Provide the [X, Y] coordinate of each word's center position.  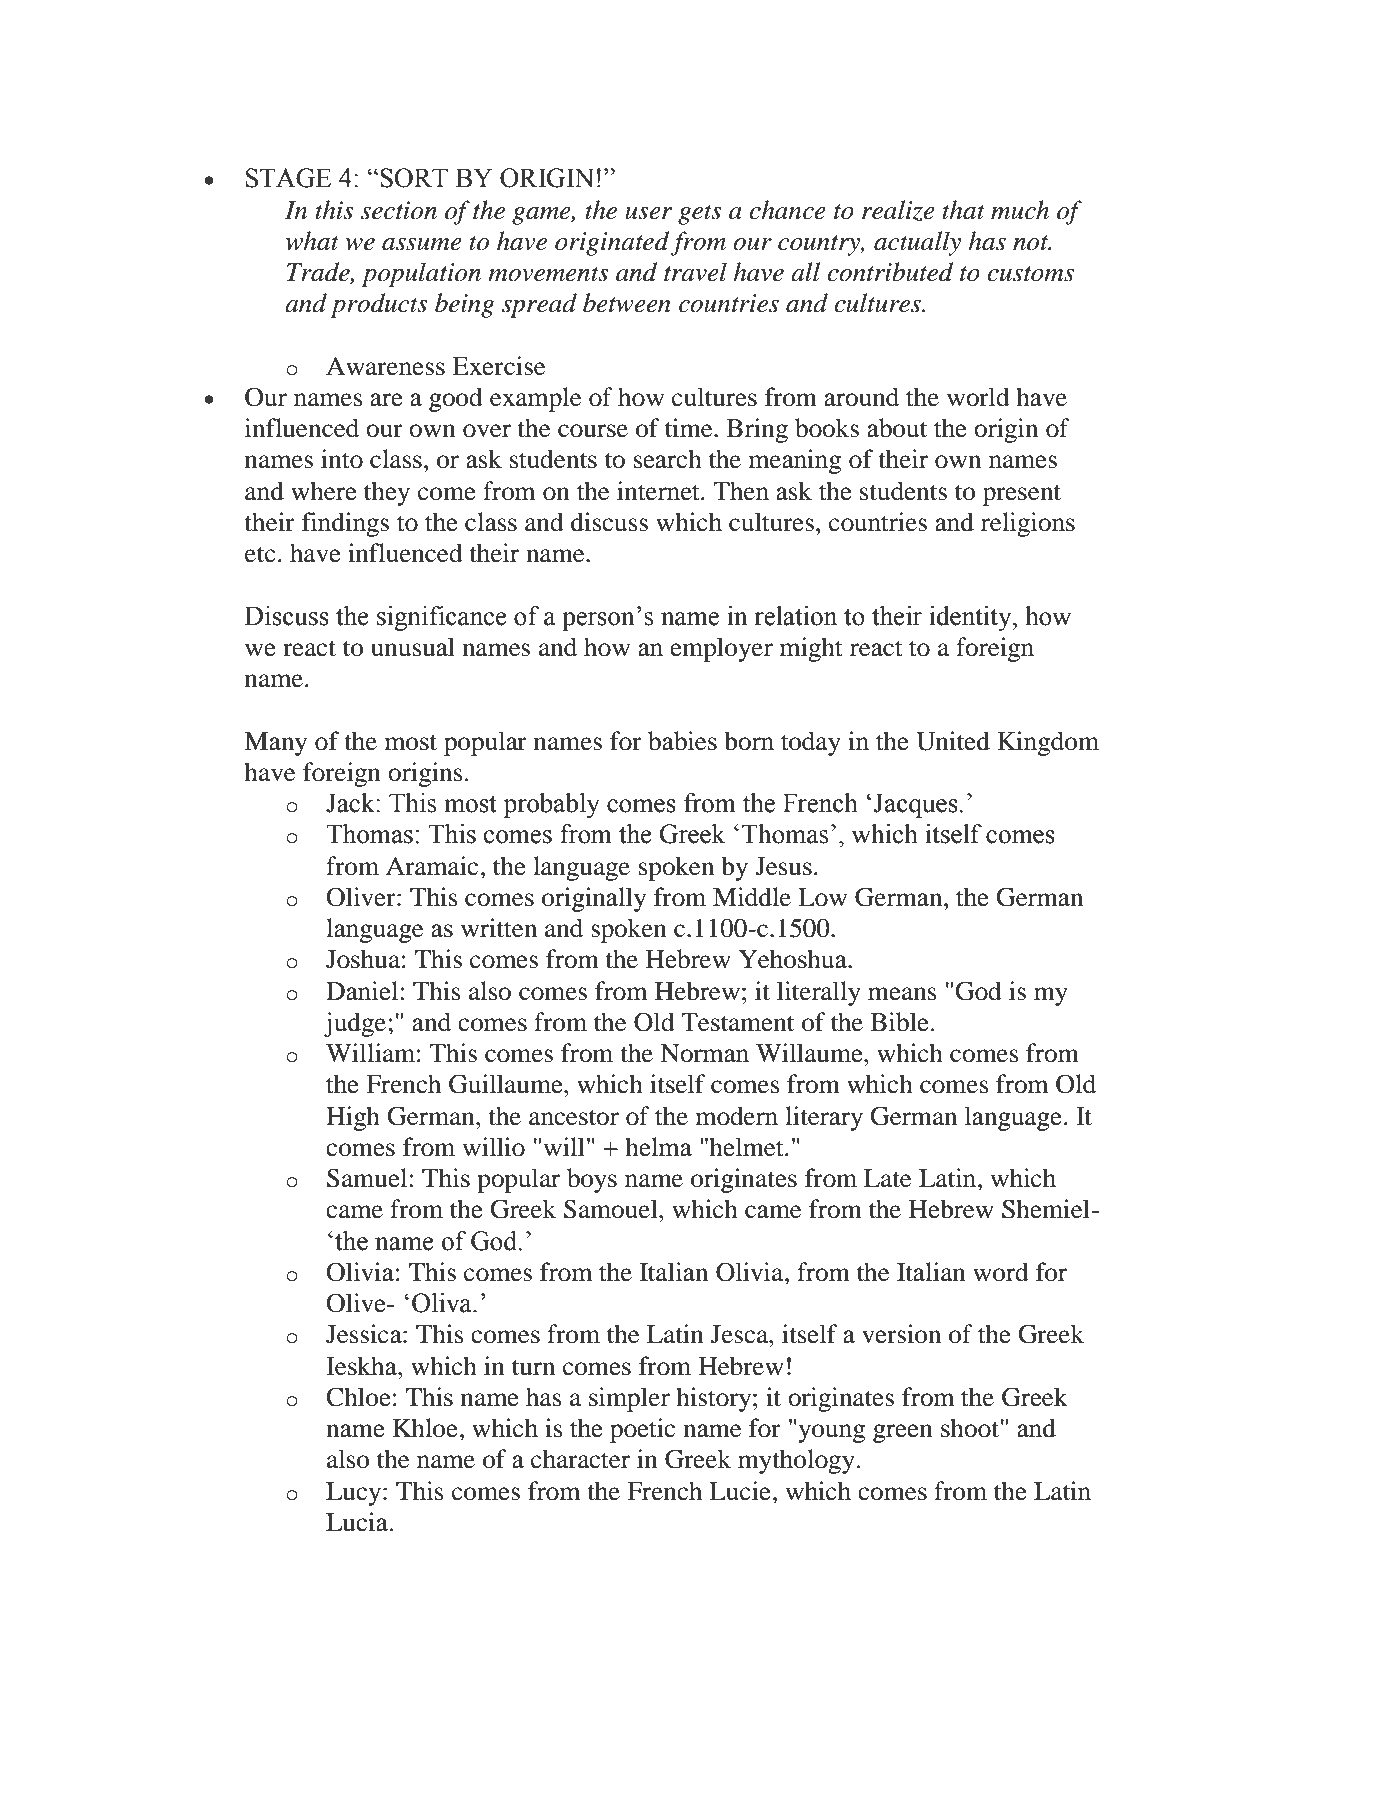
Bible [900, 1022]
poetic [642, 1430]
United [953, 741]
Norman [704, 1053]
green [903, 1433]
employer [721, 649]
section [399, 210]
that [963, 210]
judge [356, 1024]
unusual [413, 647]
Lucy [355, 1494]
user [649, 213]
